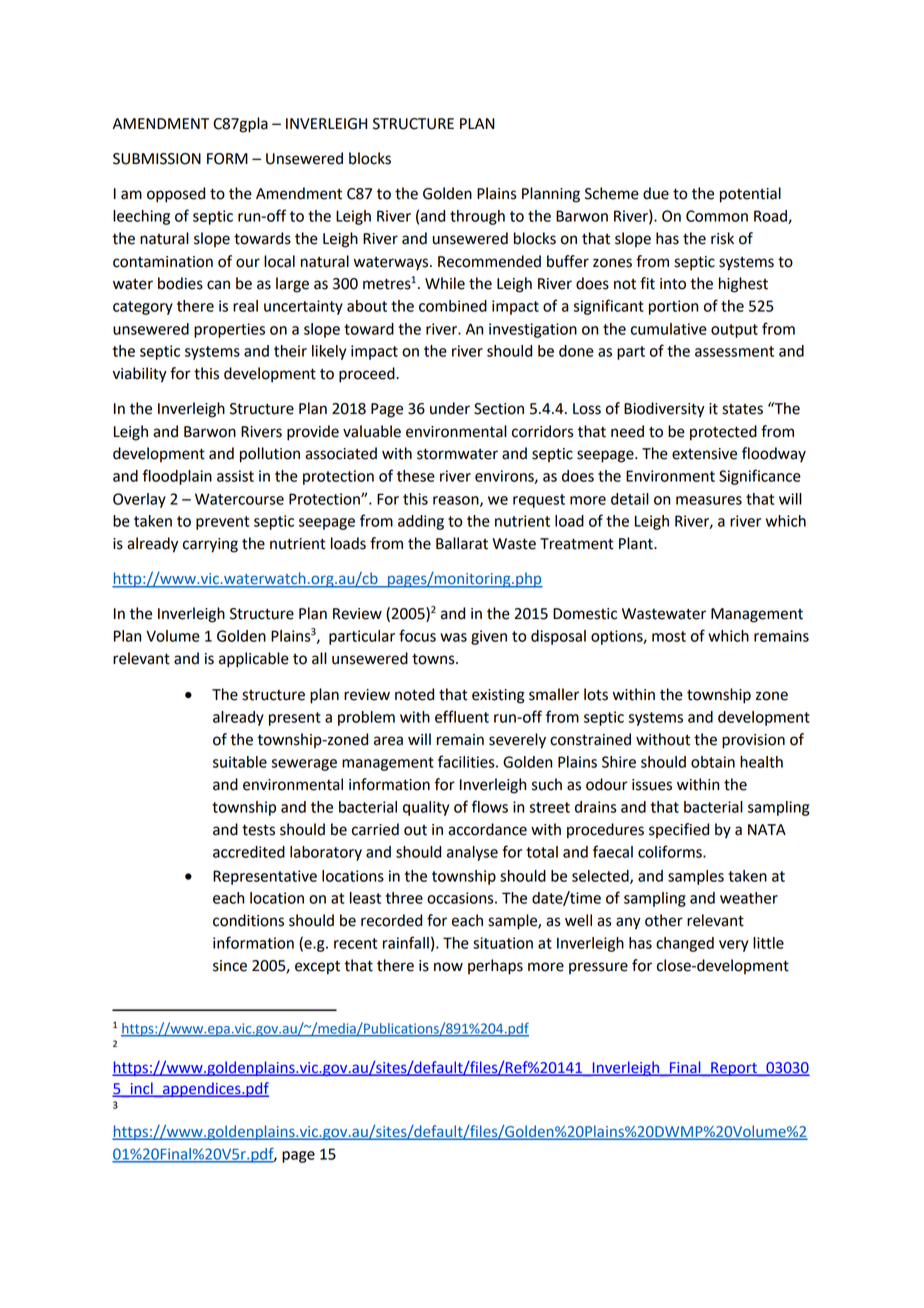  I want to click on now, so click(448, 967).
